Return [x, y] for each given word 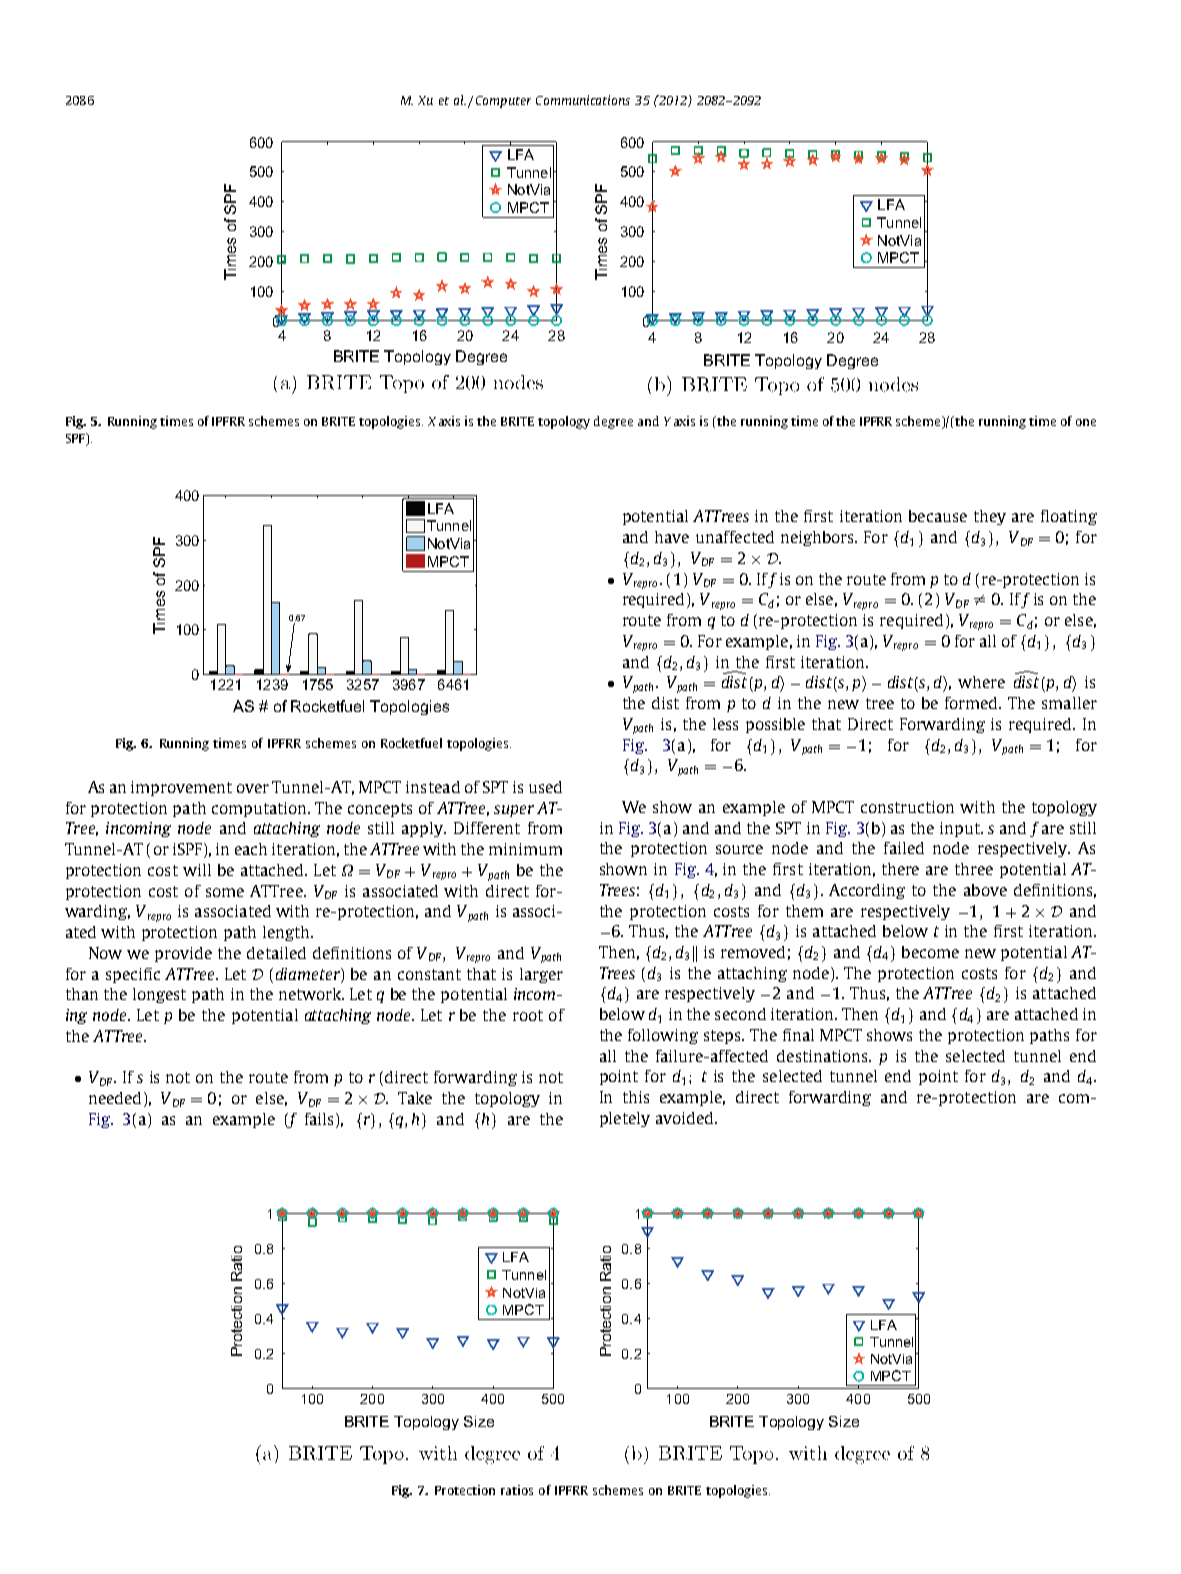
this [636, 1097]
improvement [181, 788]
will [197, 870]
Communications [583, 100]
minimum [525, 849]
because [938, 516]
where [981, 682]
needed [115, 1098]
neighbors [818, 538]
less [725, 724]
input [961, 829]
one [1086, 422]
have [672, 537]
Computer [503, 102]
